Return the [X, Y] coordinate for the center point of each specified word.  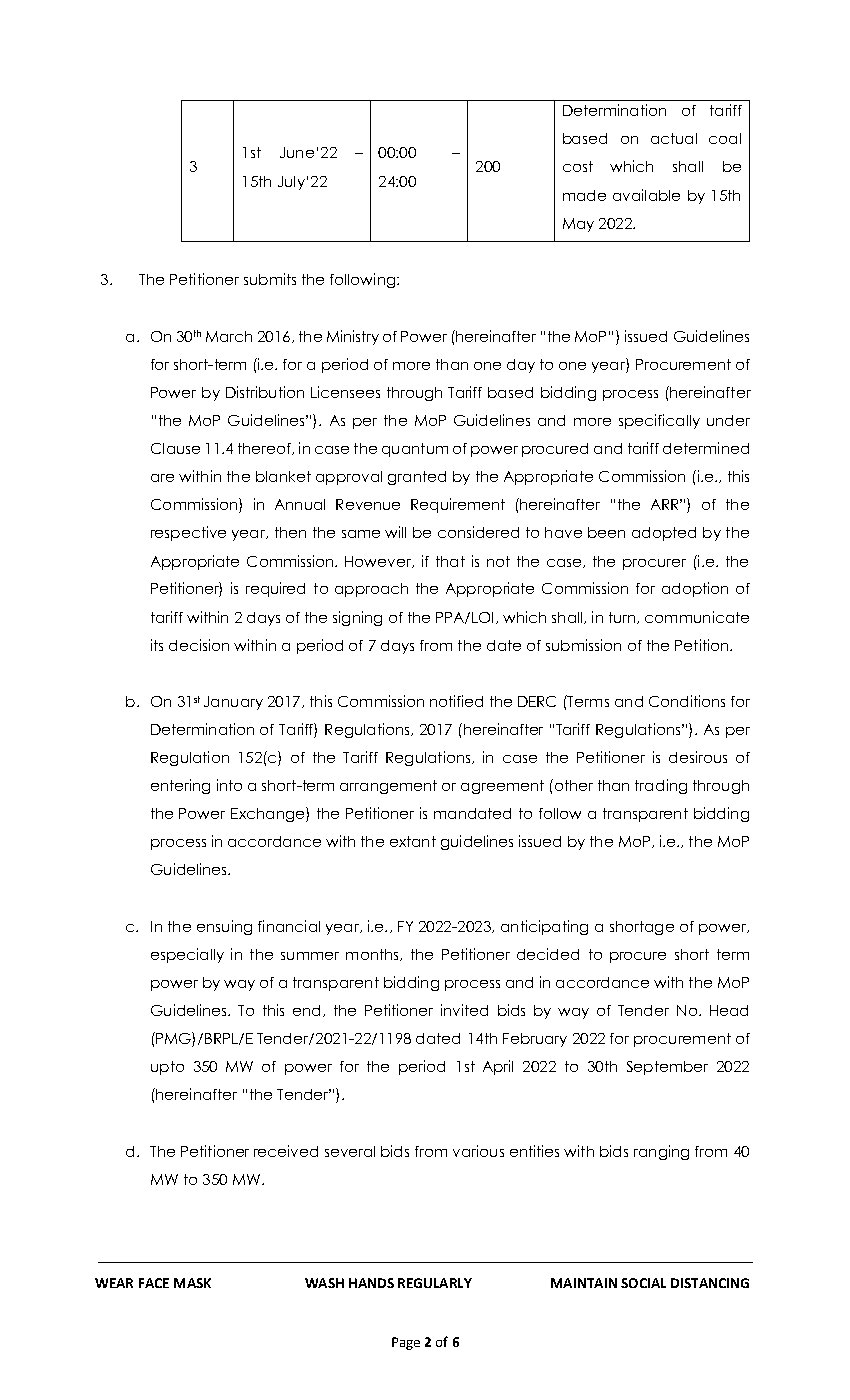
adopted [664, 534]
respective [188, 533]
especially [187, 955]
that [450, 561]
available [646, 195]
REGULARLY [435, 1283]
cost [578, 166]
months [373, 955]
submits [270, 279]
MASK [192, 1283]
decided [548, 954]
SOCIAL [643, 1283]
